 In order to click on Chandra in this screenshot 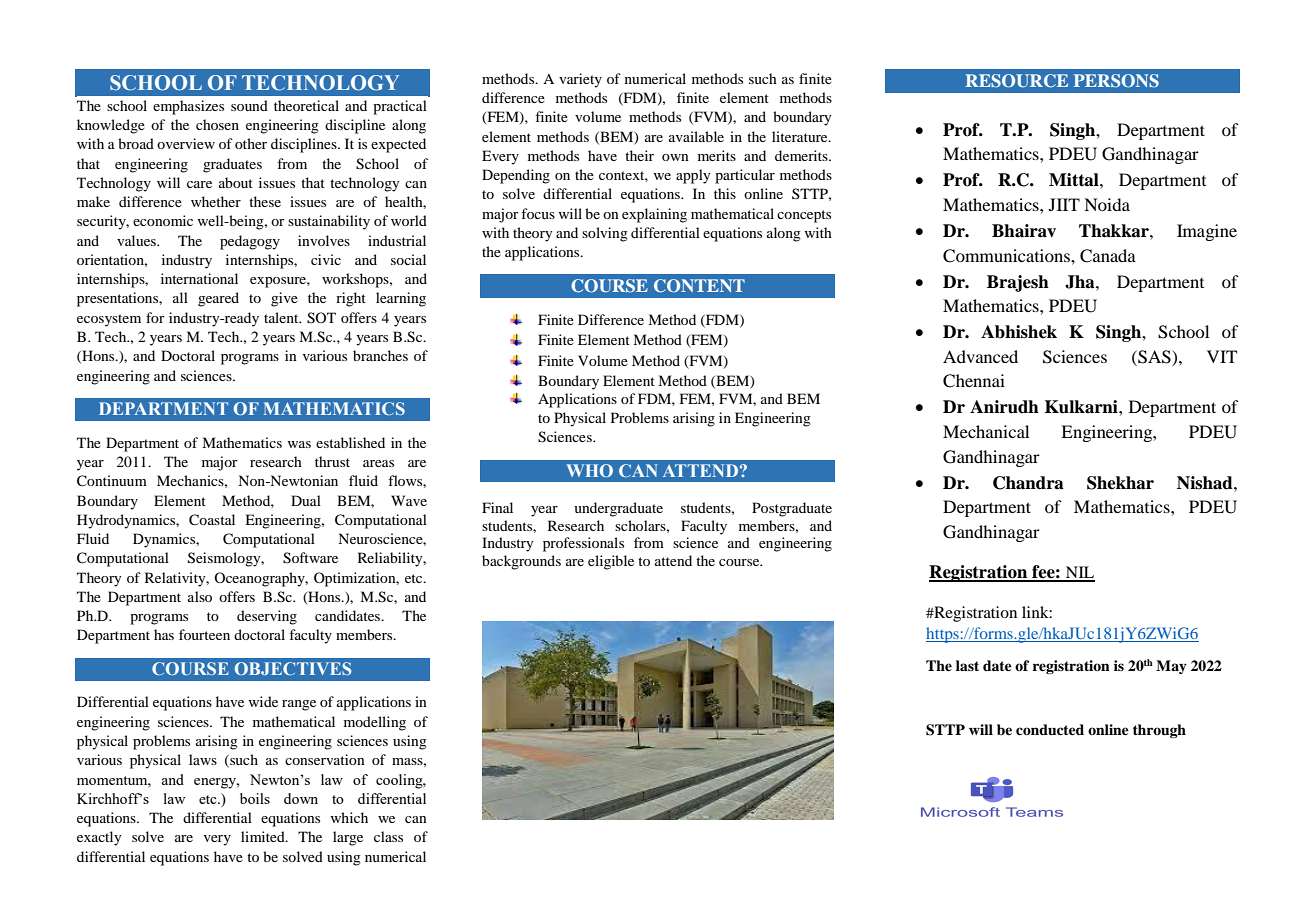, I will do `click(1028, 483)`.
